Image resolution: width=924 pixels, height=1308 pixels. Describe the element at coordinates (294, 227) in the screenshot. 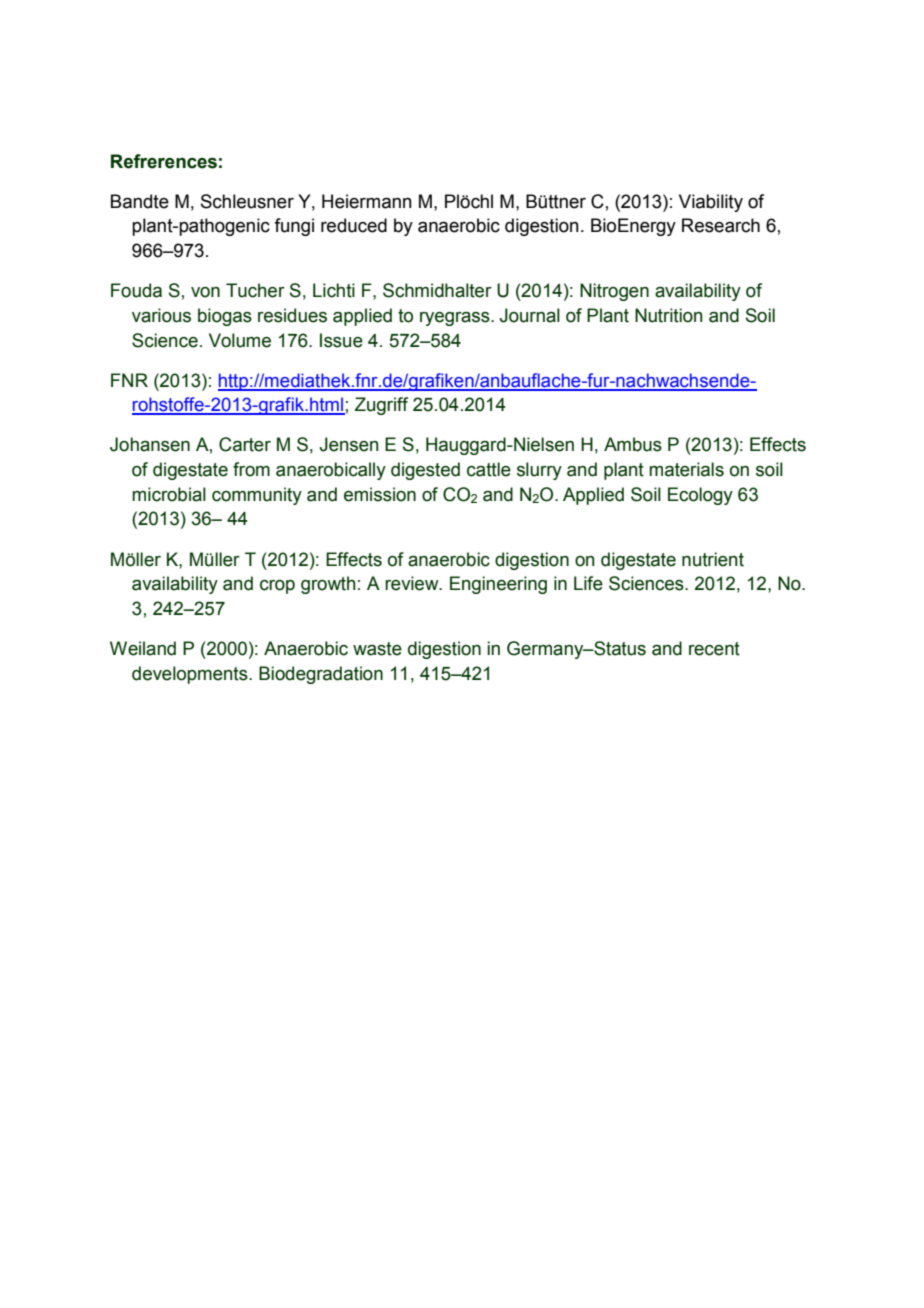

I see `fungi` at that location.
